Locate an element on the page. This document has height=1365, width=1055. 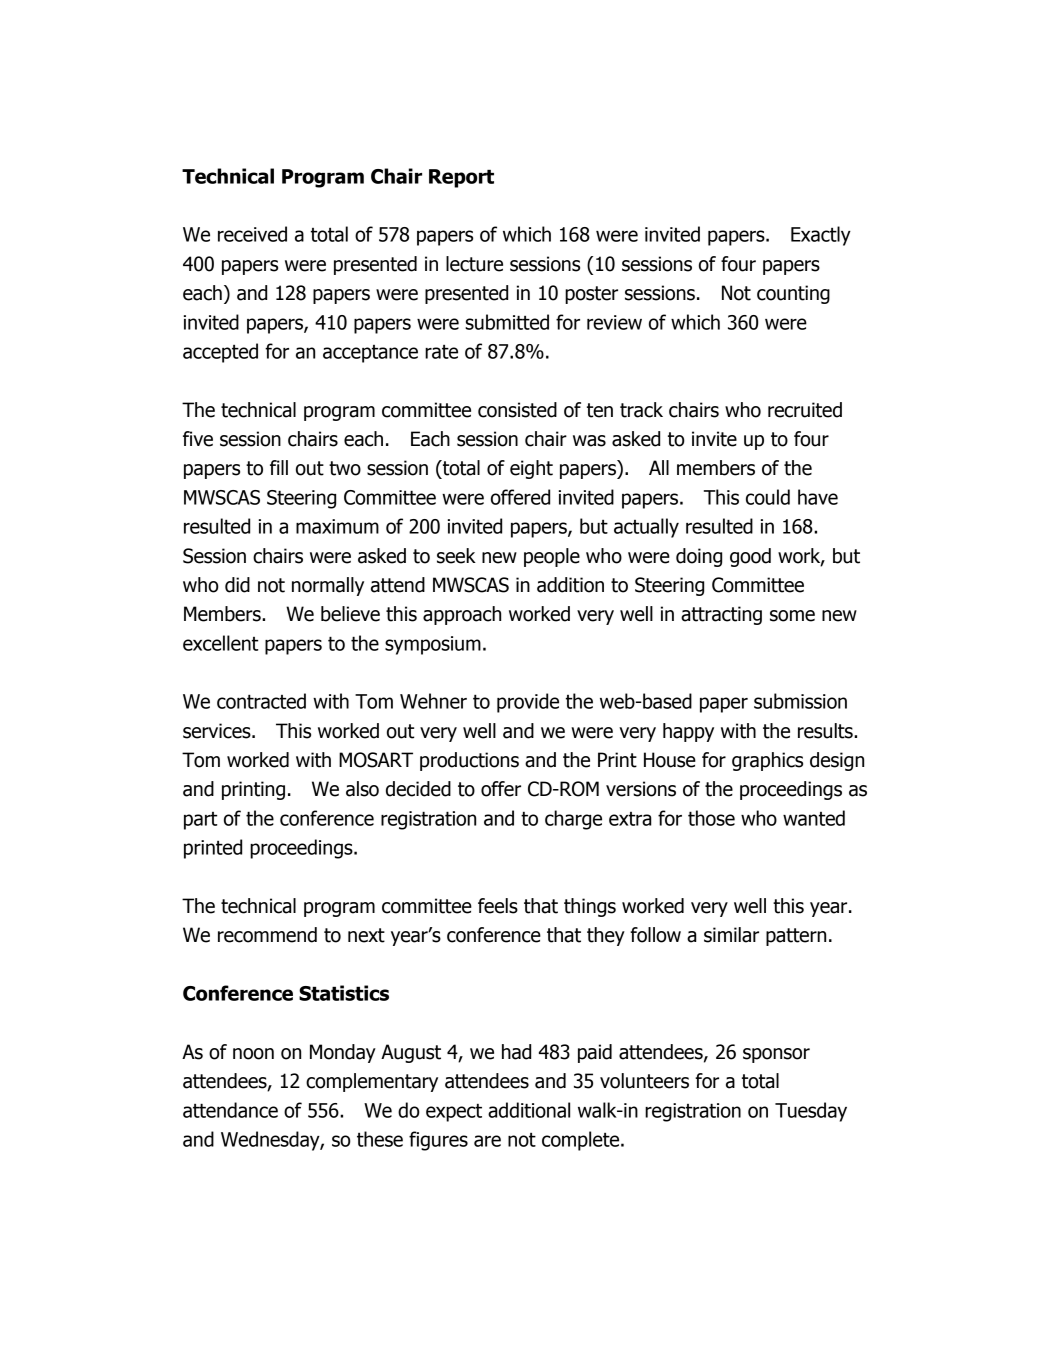
noon is located at coordinates (253, 1054).
